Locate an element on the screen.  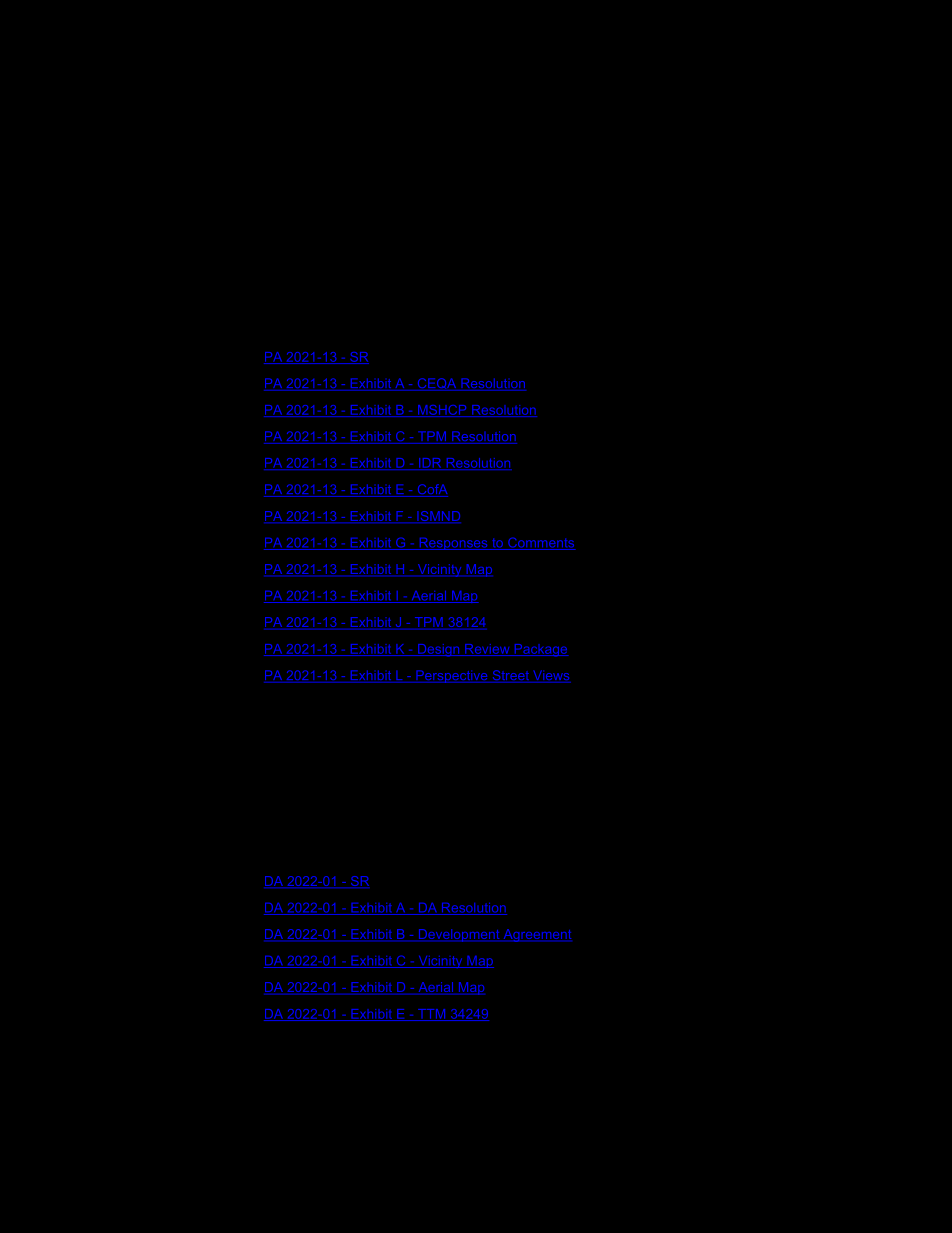
Package is located at coordinates (540, 650).
